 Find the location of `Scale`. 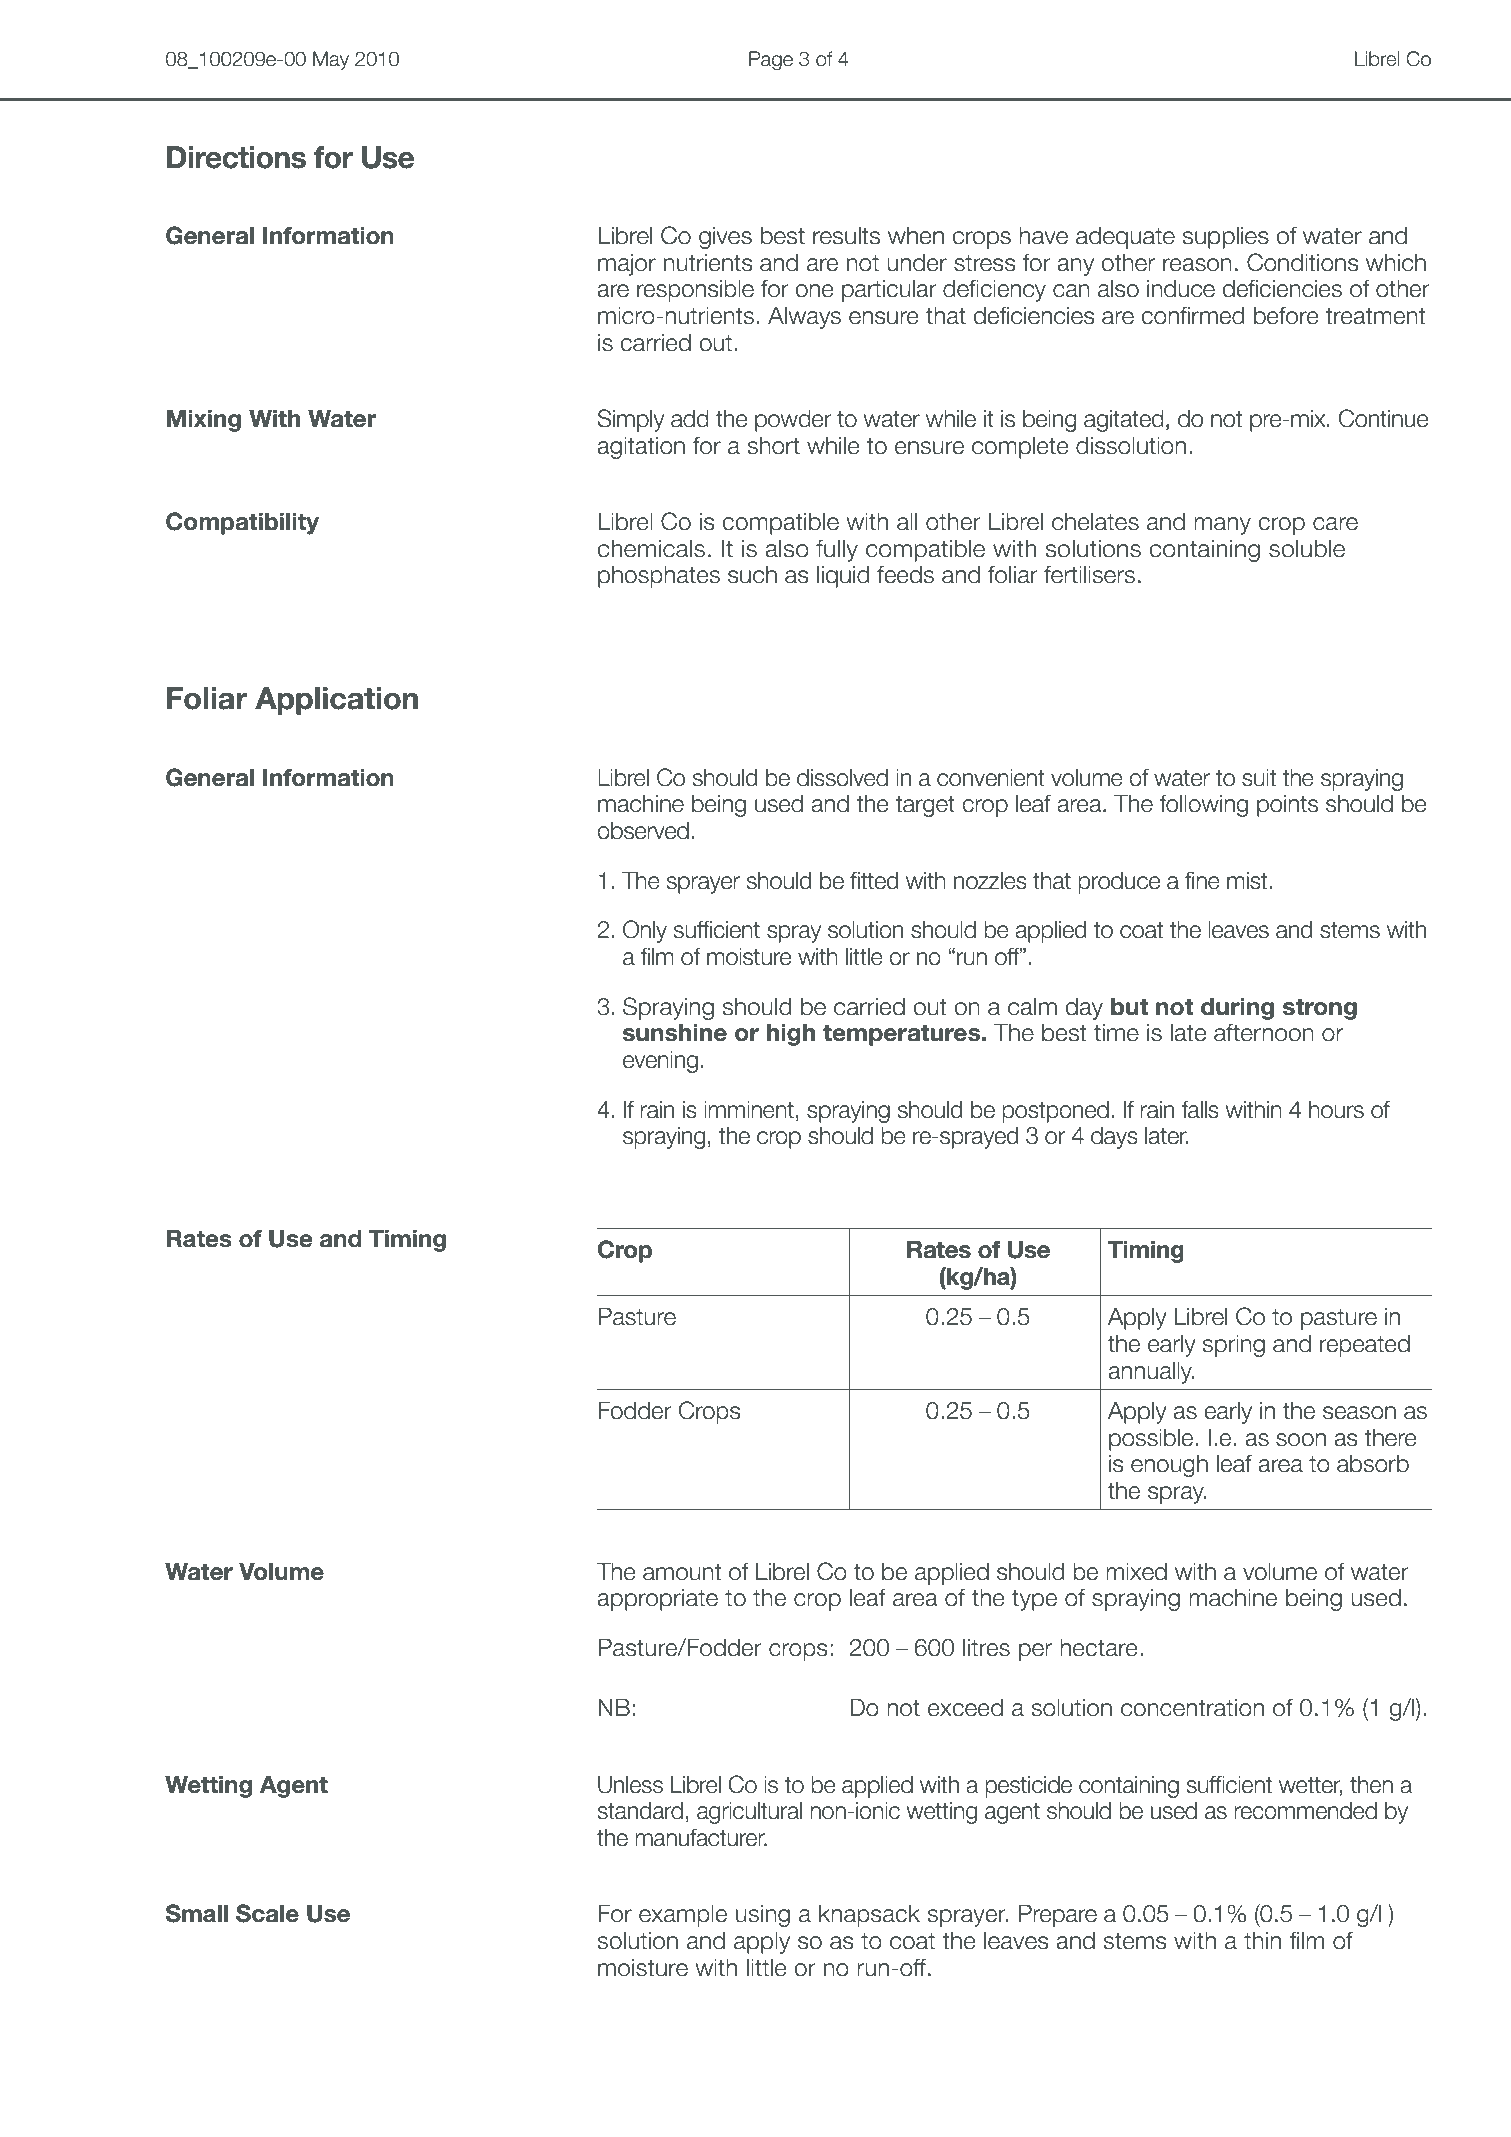

Scale is located at coordinates (267, 1913).
